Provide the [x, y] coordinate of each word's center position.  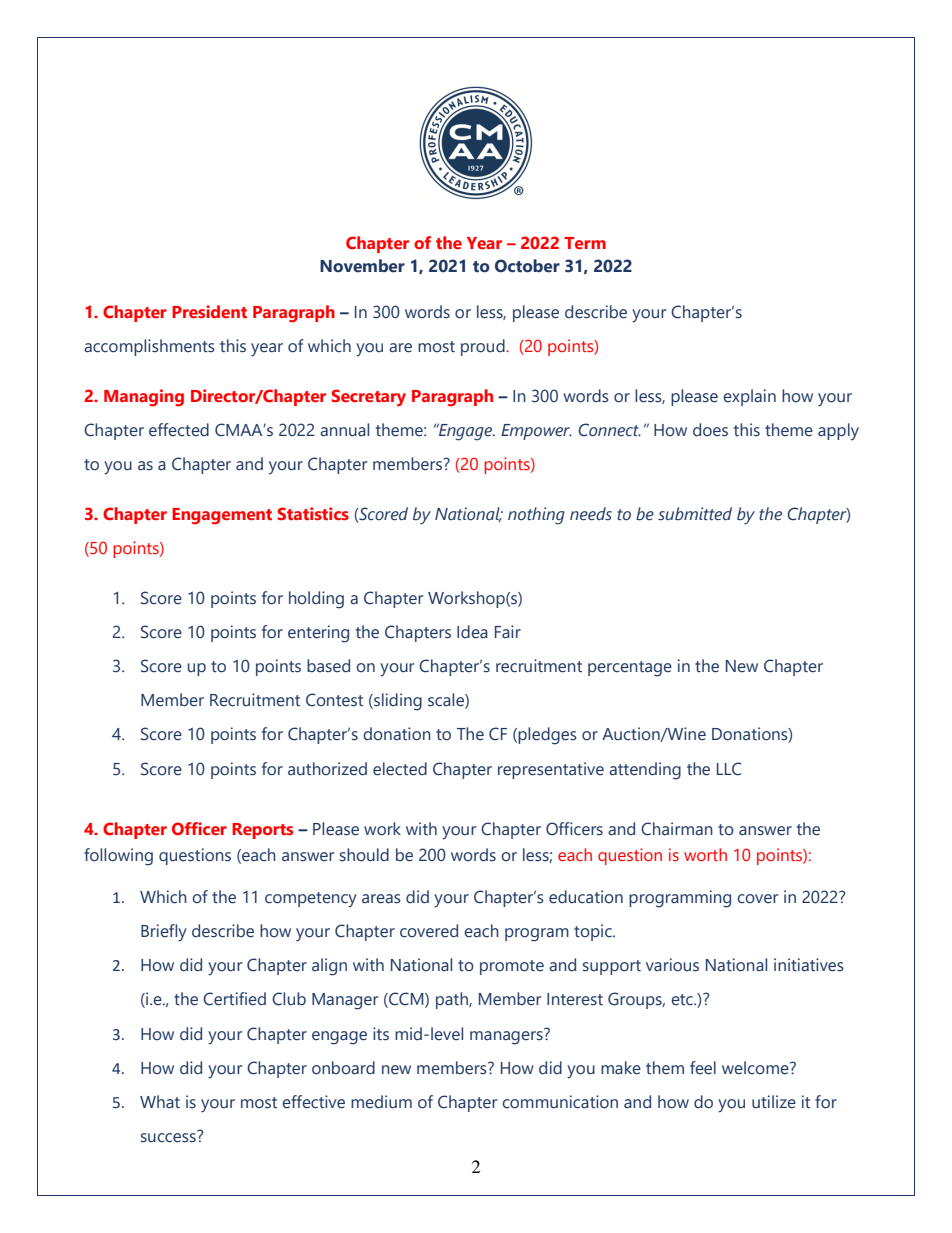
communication [560, 1102]
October [527, 266]
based [328, 666]
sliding [397, 702]
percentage [630, 669]
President [209, 311]
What [160, 1102]
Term [585, 243]
